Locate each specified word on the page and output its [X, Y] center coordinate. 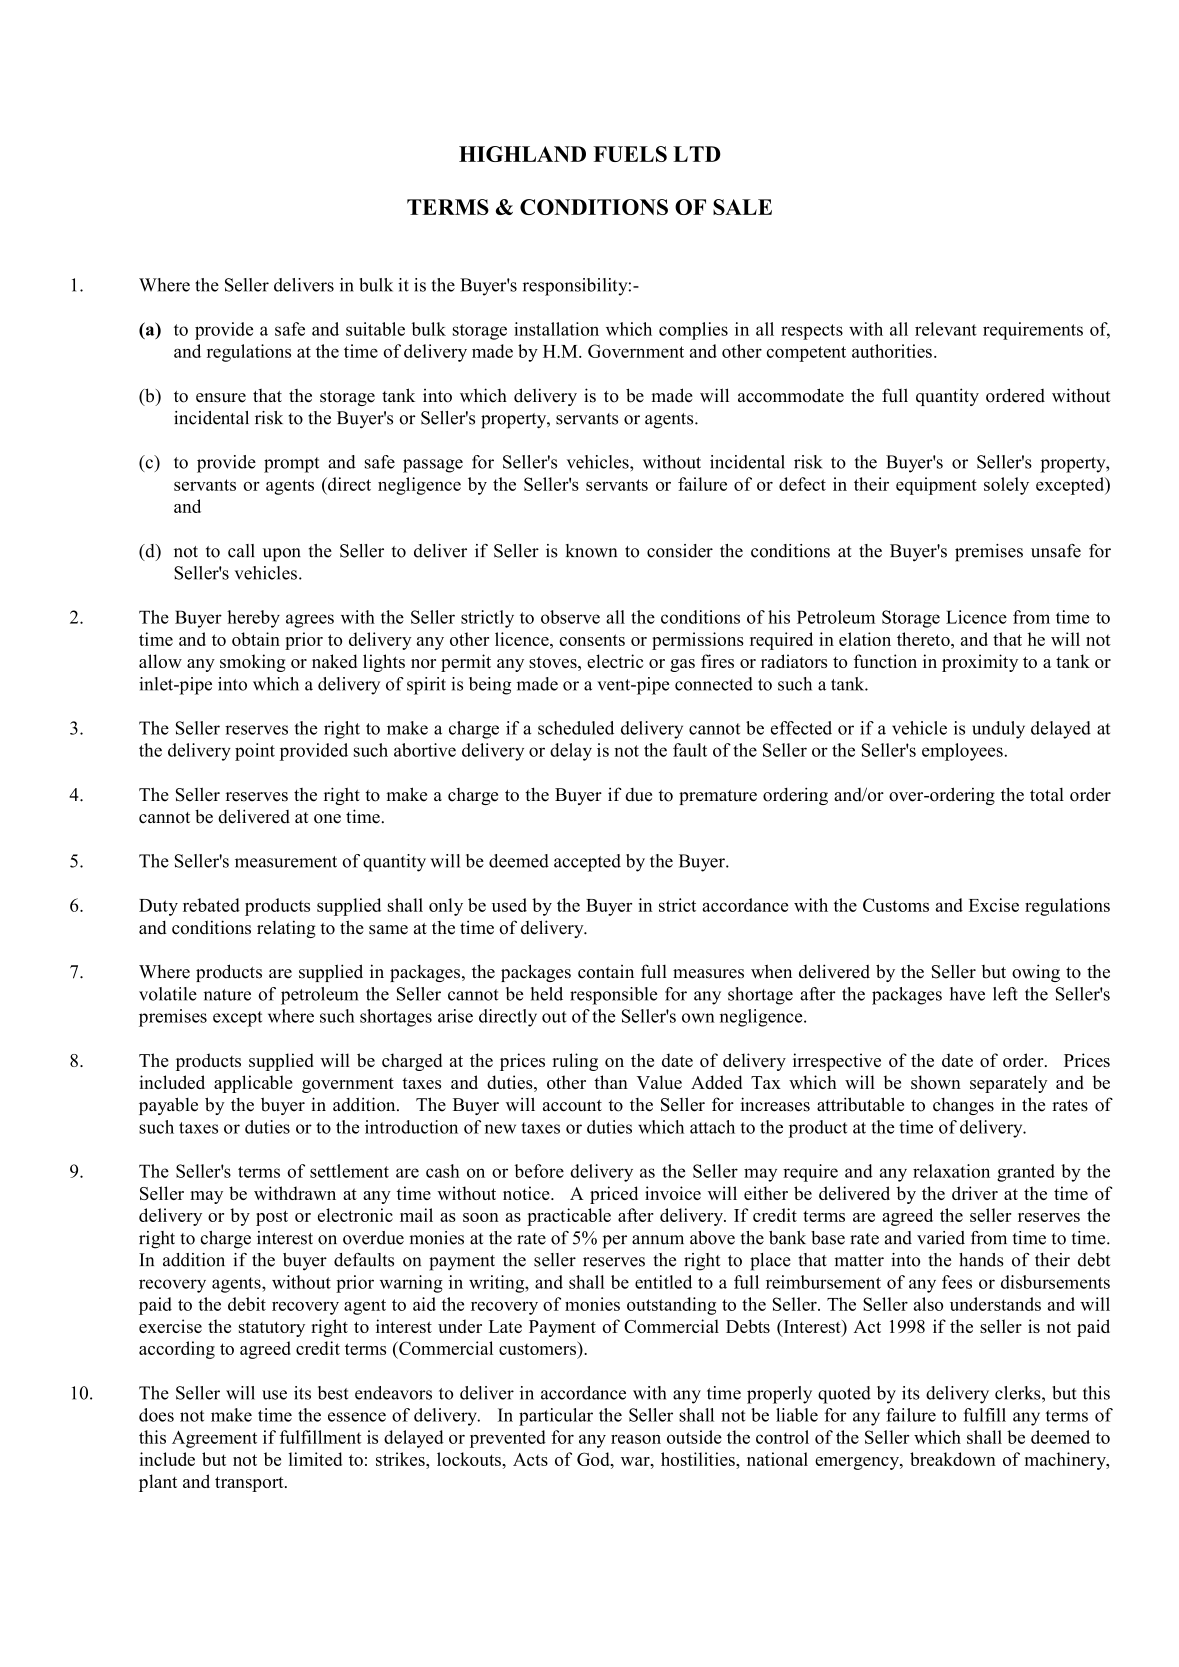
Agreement [214, 1439]
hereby [253, 619]
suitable [375, 329]
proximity [980, 663]
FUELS [630, 154]
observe [570, 617]
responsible [613, 996]
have [967, 994]
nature [227, 995]
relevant [946, 329]
